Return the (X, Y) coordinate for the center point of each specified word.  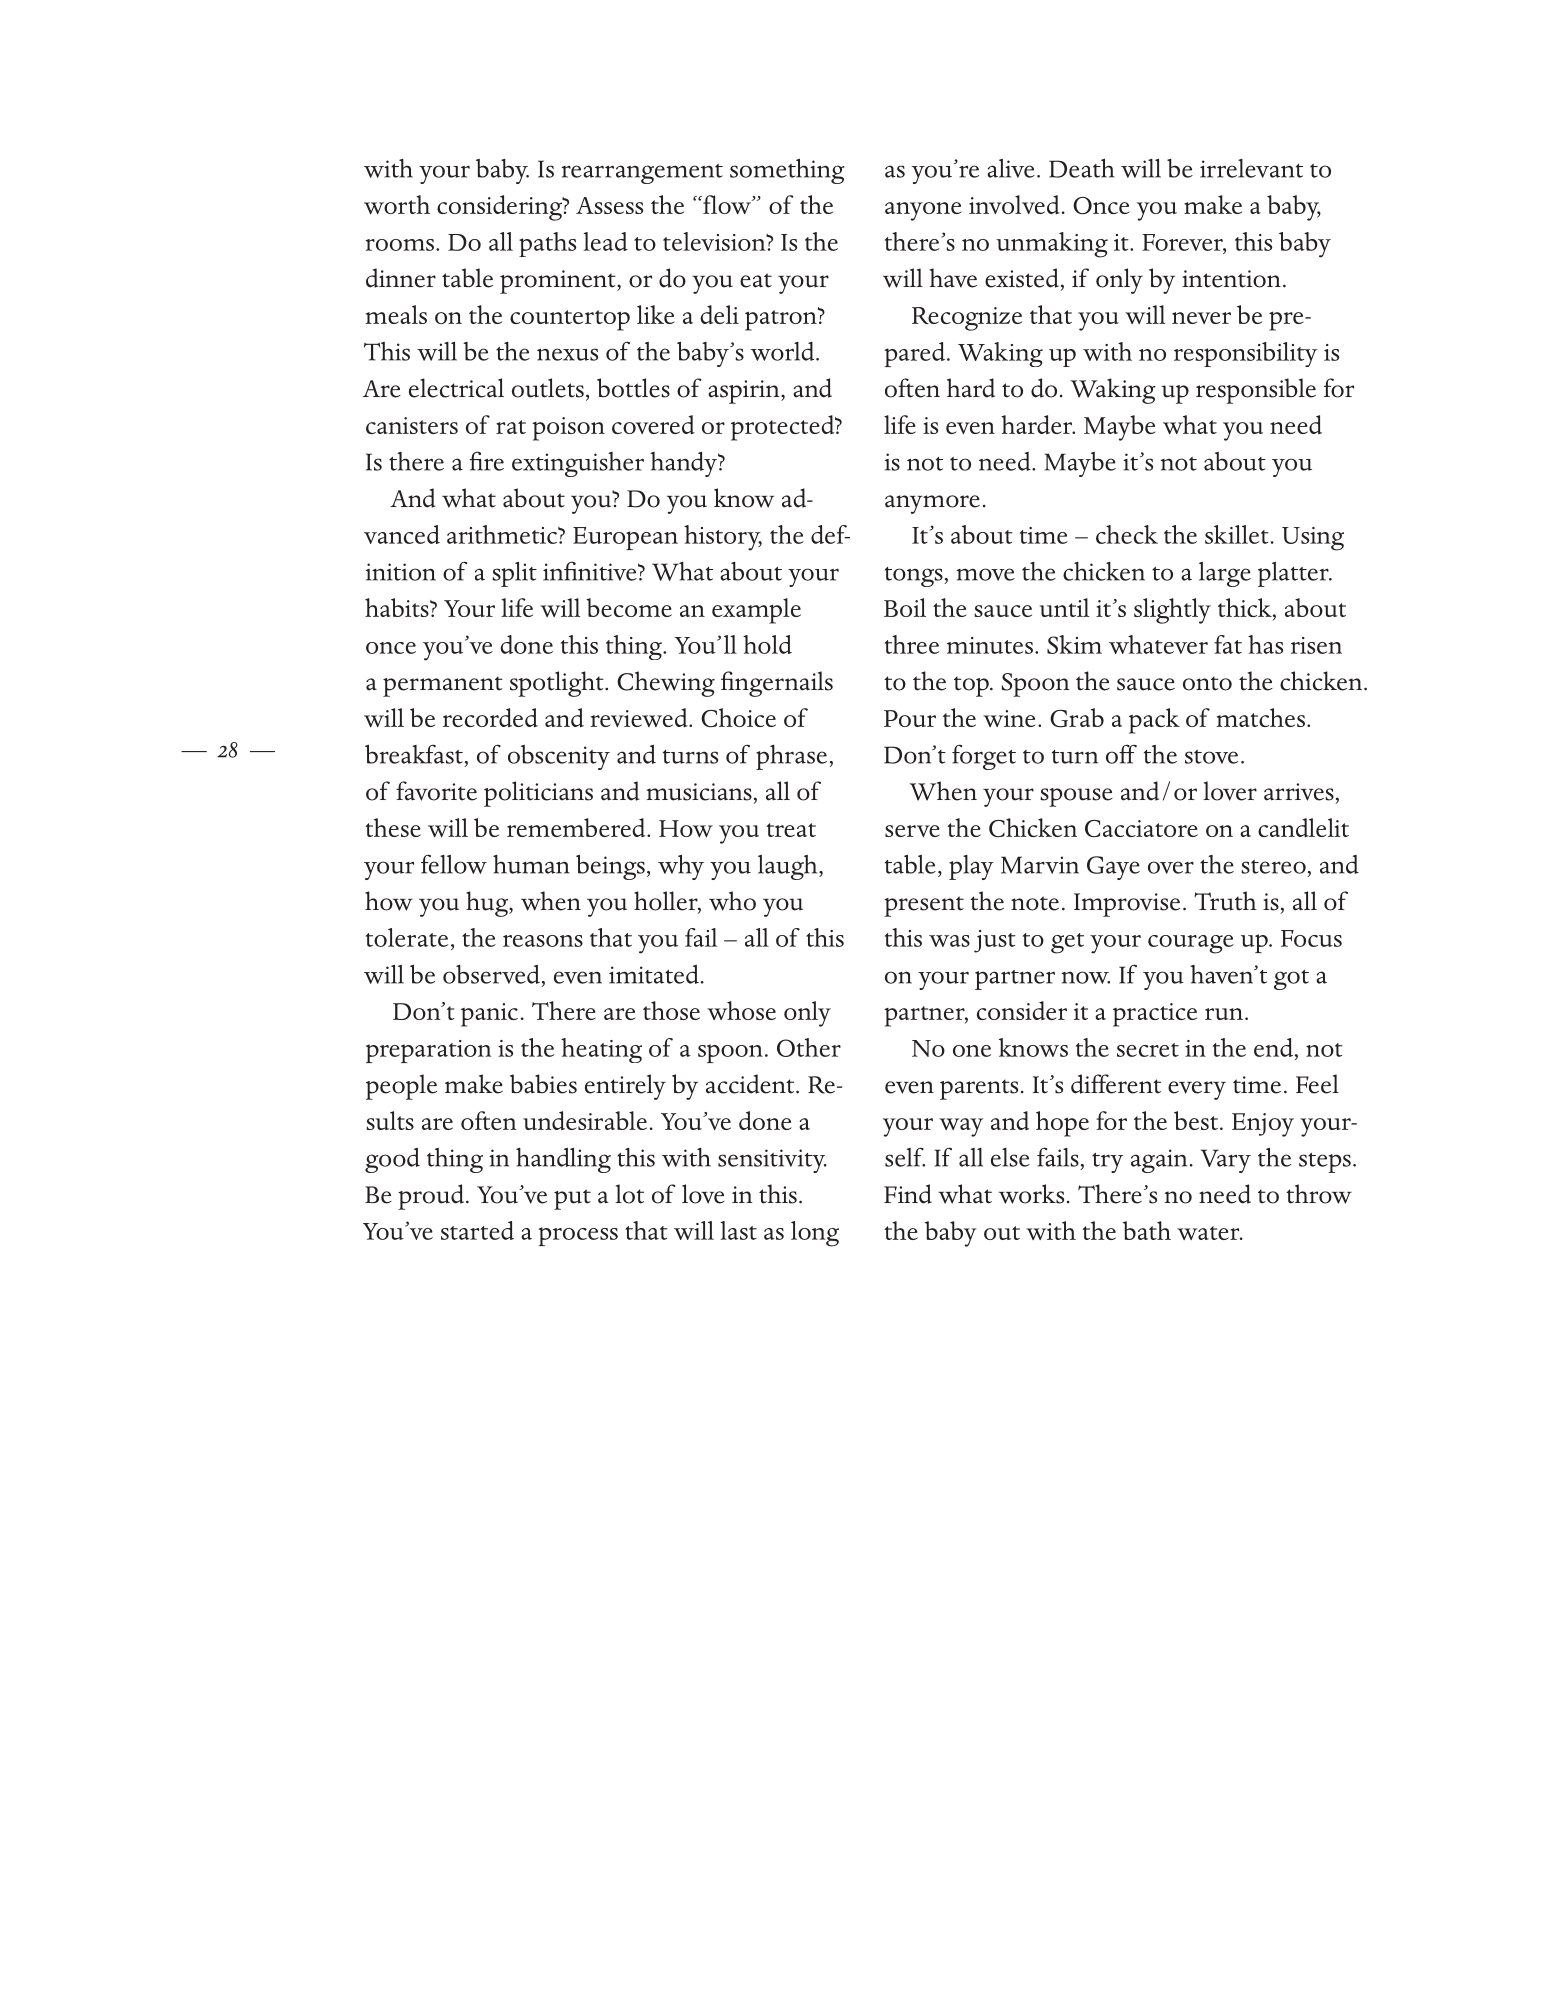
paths (547, 244)
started (477, 1230)
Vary (1226, 1161)
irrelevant (1251, 168)
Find (908, 1194)
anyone (923, 211)
